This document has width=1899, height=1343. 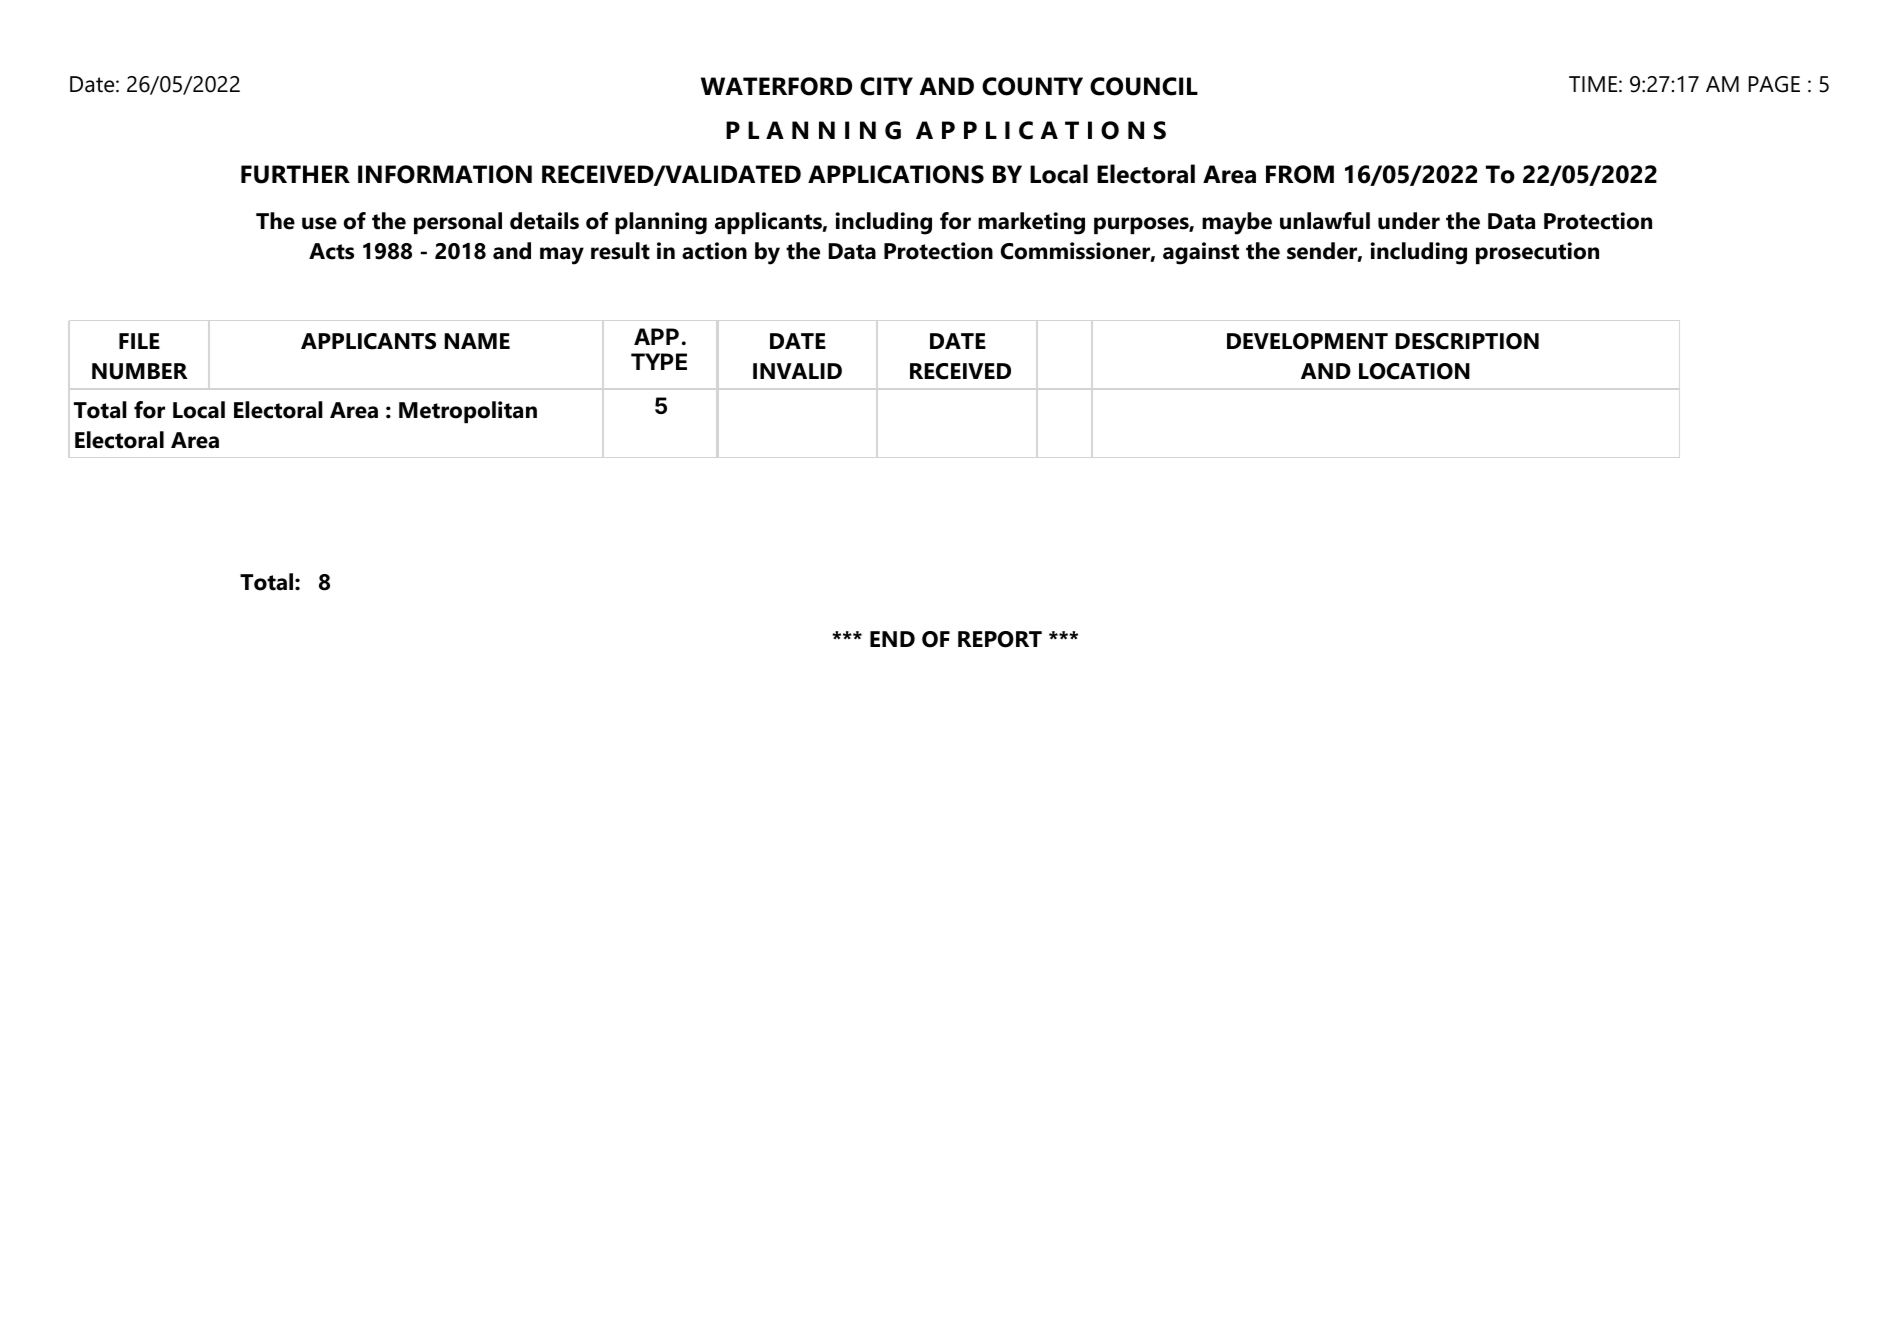 I want to click on REPORT, so click(x=1000, y=639).
